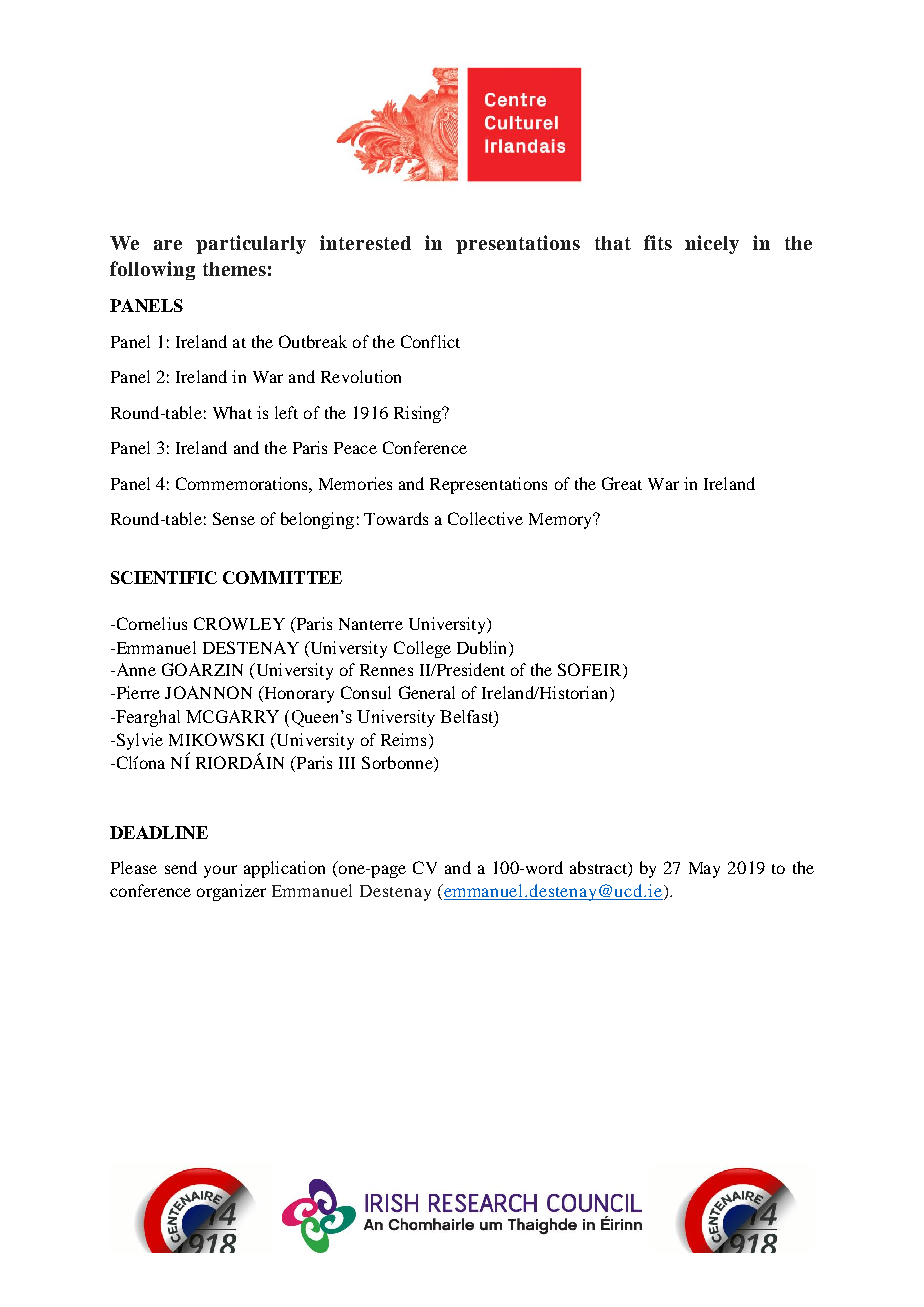 The image size is (924, 1307). What do you see at coordinates (164, 577) in the image?
I see `SCIENTIFIC` at bounding box center [164, 577].
